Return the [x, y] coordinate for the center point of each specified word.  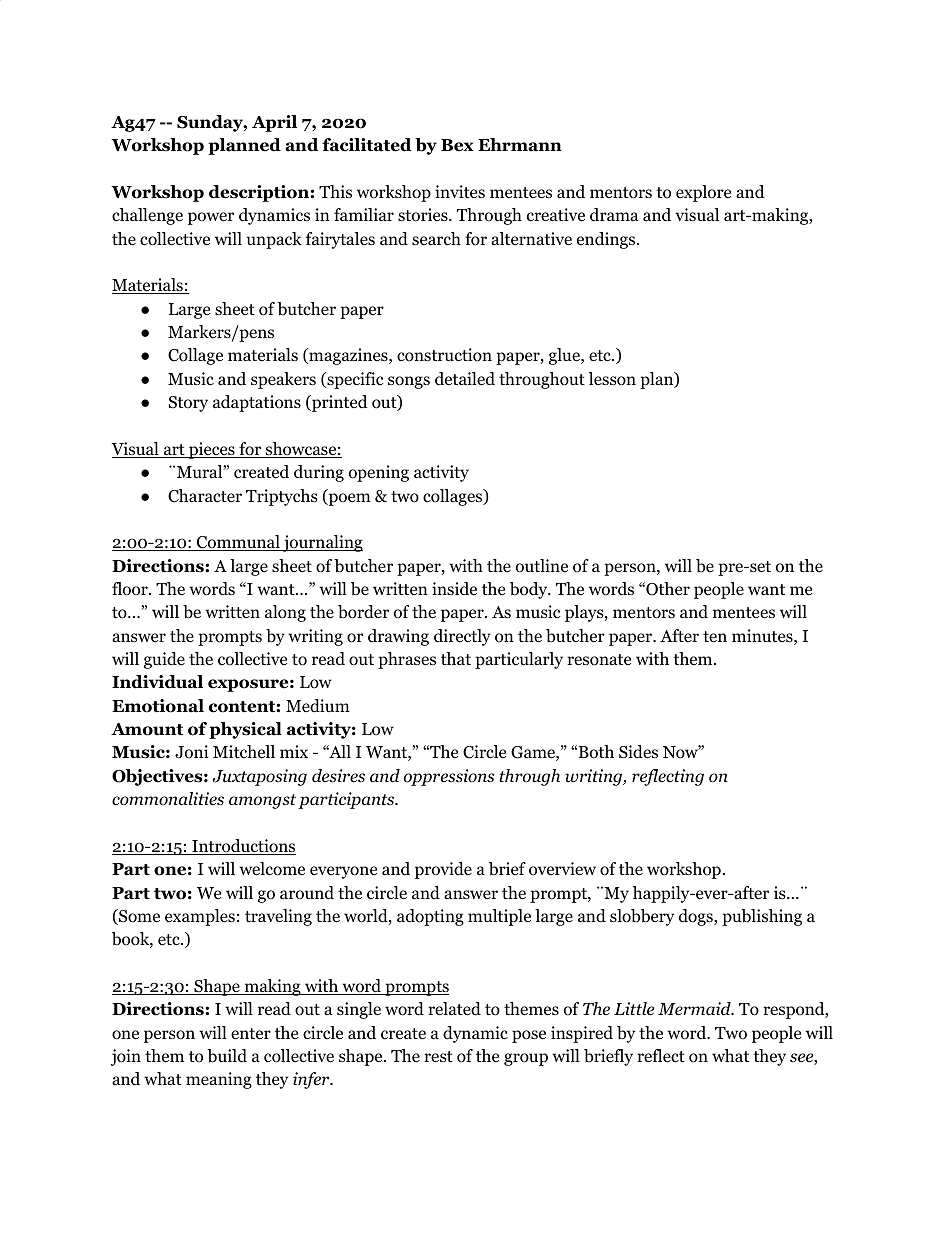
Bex [457, 145]
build [227, 1056]
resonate [599, 660]
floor [131, 589]
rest [438, 1057]
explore [703, 193]
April [274, 123]
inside [454, 589]
